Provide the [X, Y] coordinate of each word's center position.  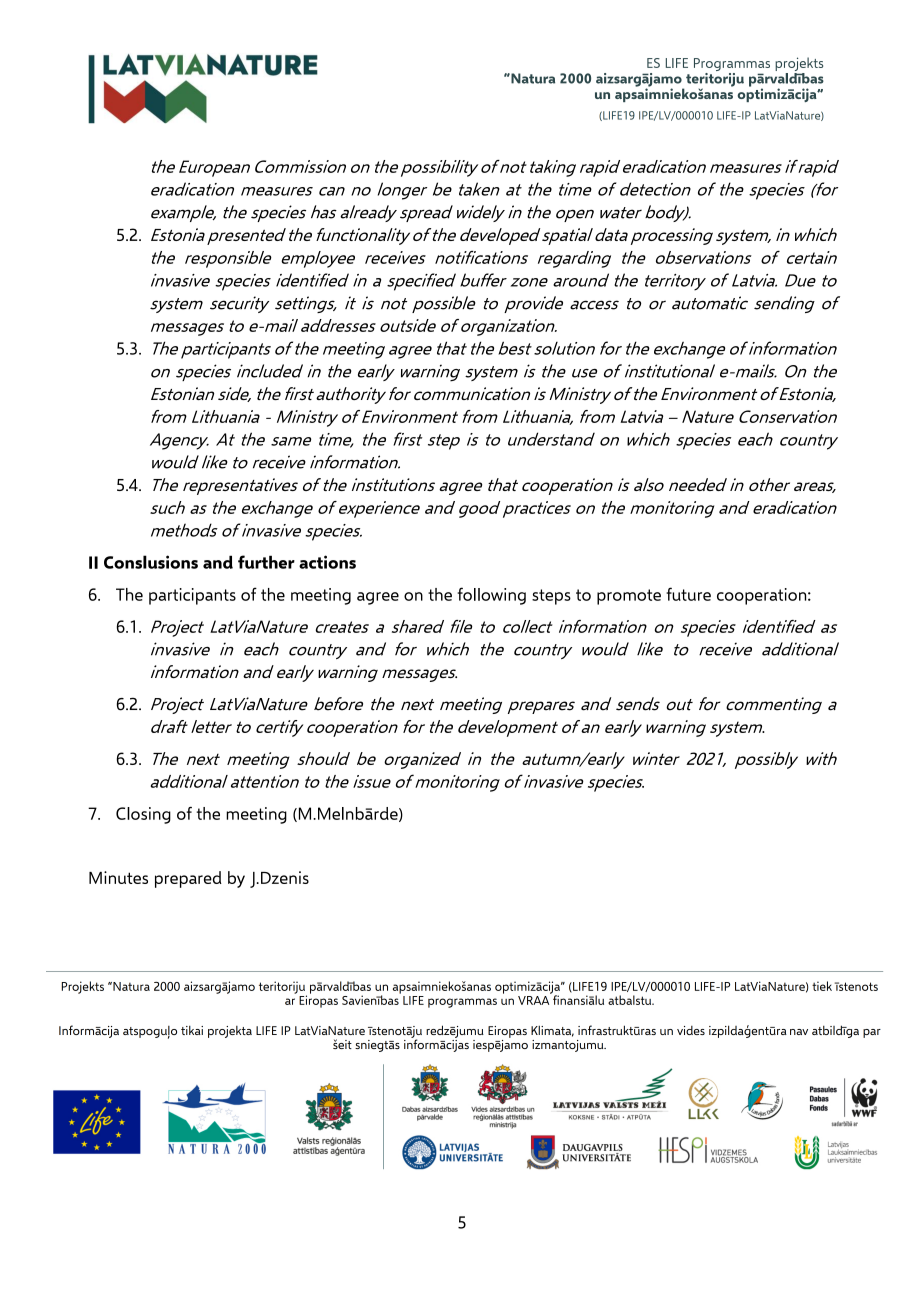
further [266, 562]
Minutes [118, 877]
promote [629, 597]
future [688, 594]
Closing [143, 815]
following [491, 596]
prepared [188, 879]
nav [799, 1032]
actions [327, 562]
